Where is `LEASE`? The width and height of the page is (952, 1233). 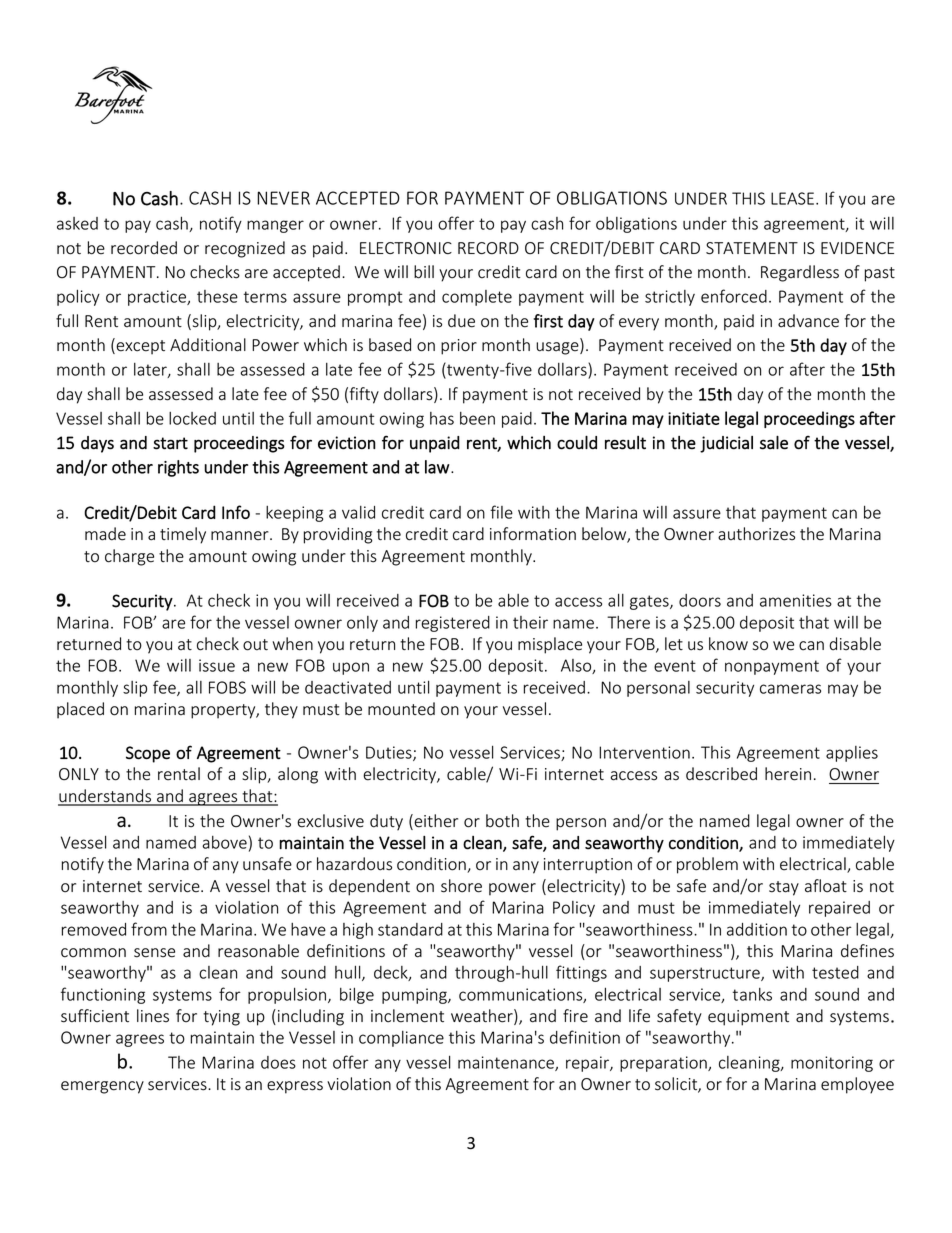 LEASE is located at coordinates (792, 198).
